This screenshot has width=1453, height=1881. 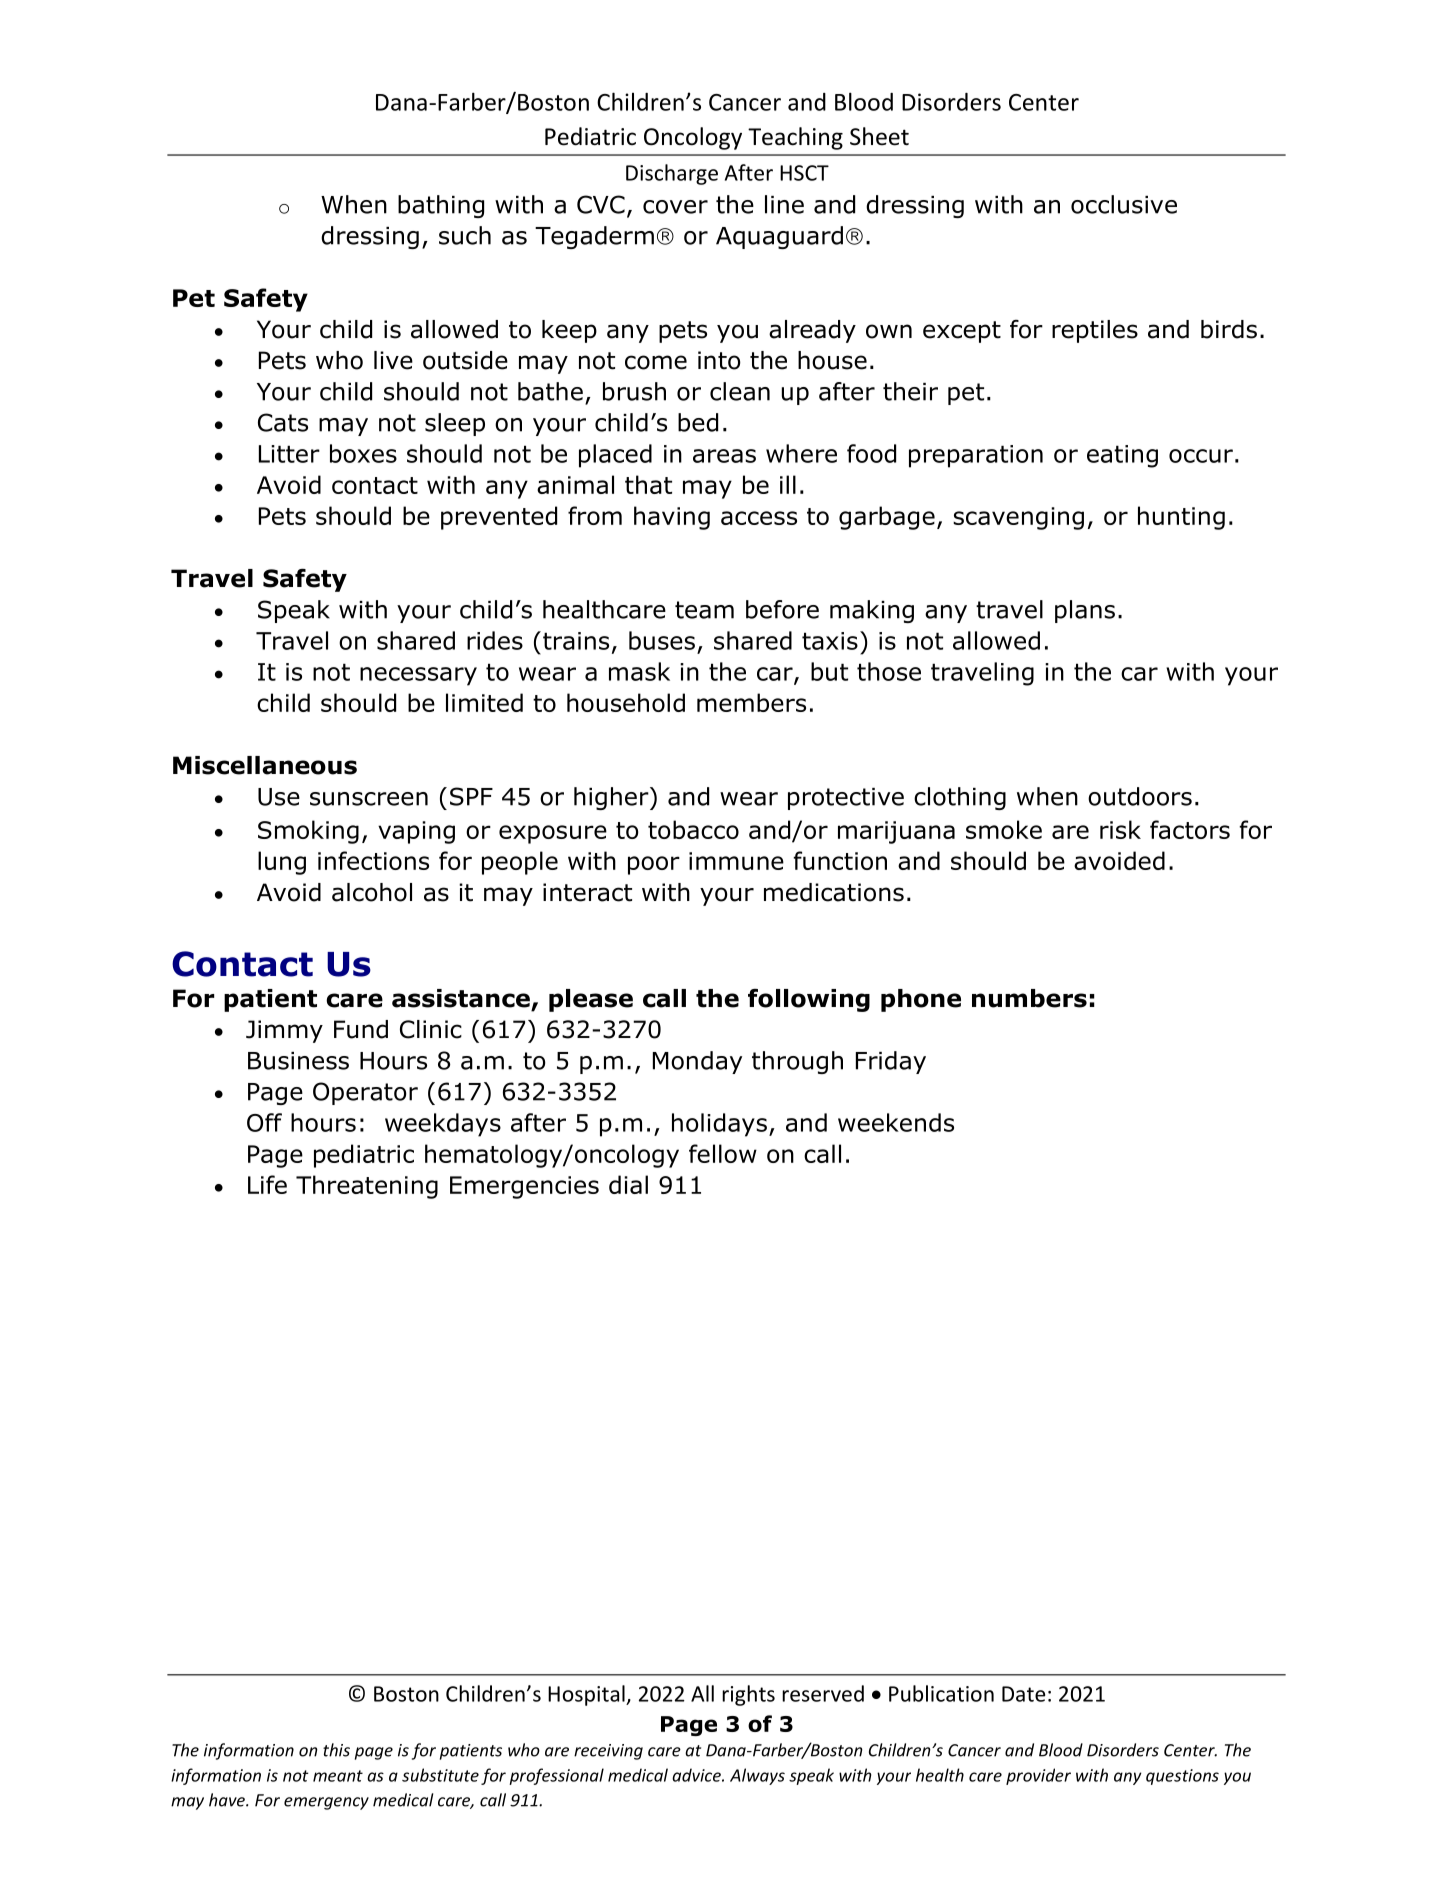 What do you see at coordinates (719, 1125) in the screenshot?
I see `holidays` at bounding box center [719, 1125].
